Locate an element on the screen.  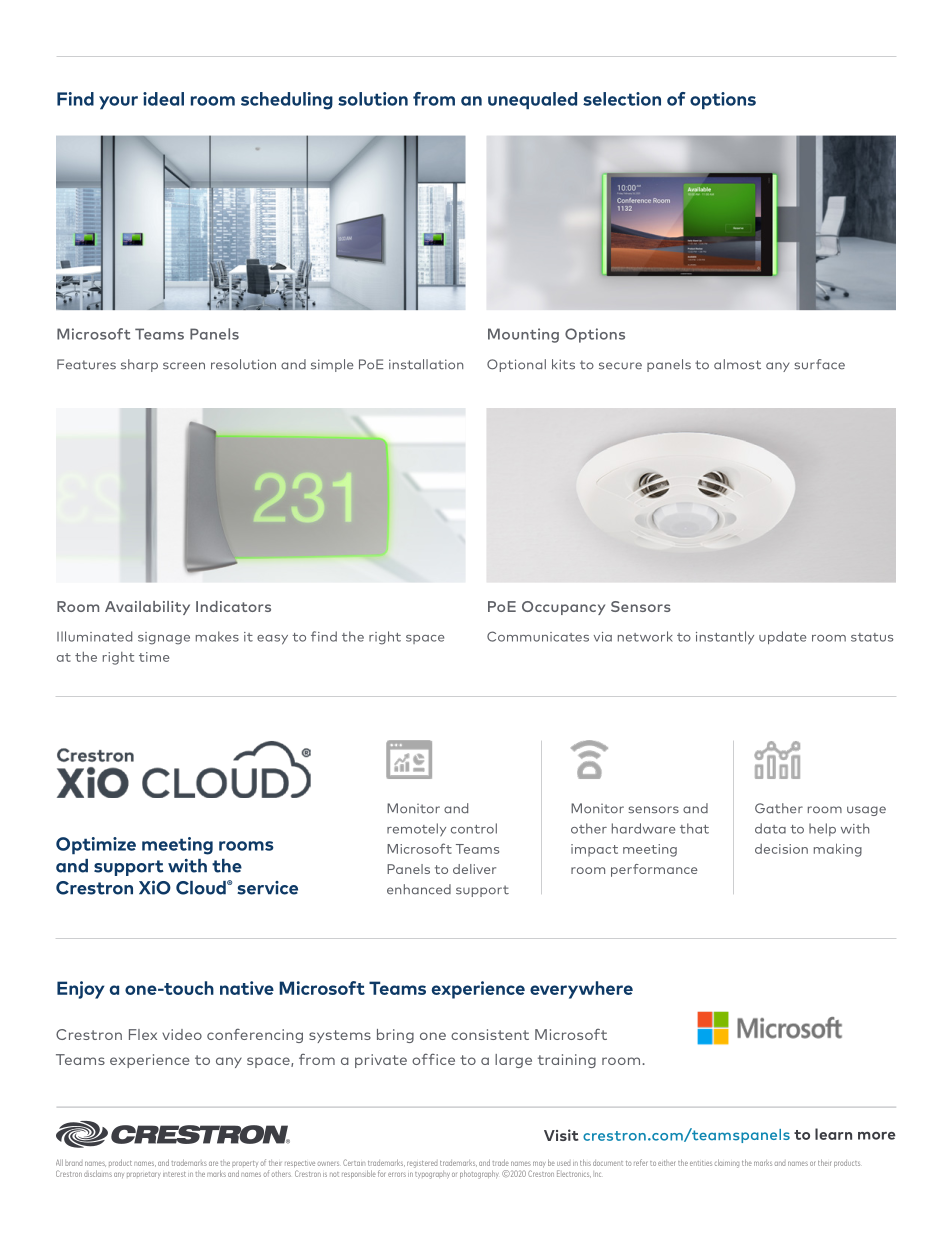
selection is located at coordinates (622, 99).
